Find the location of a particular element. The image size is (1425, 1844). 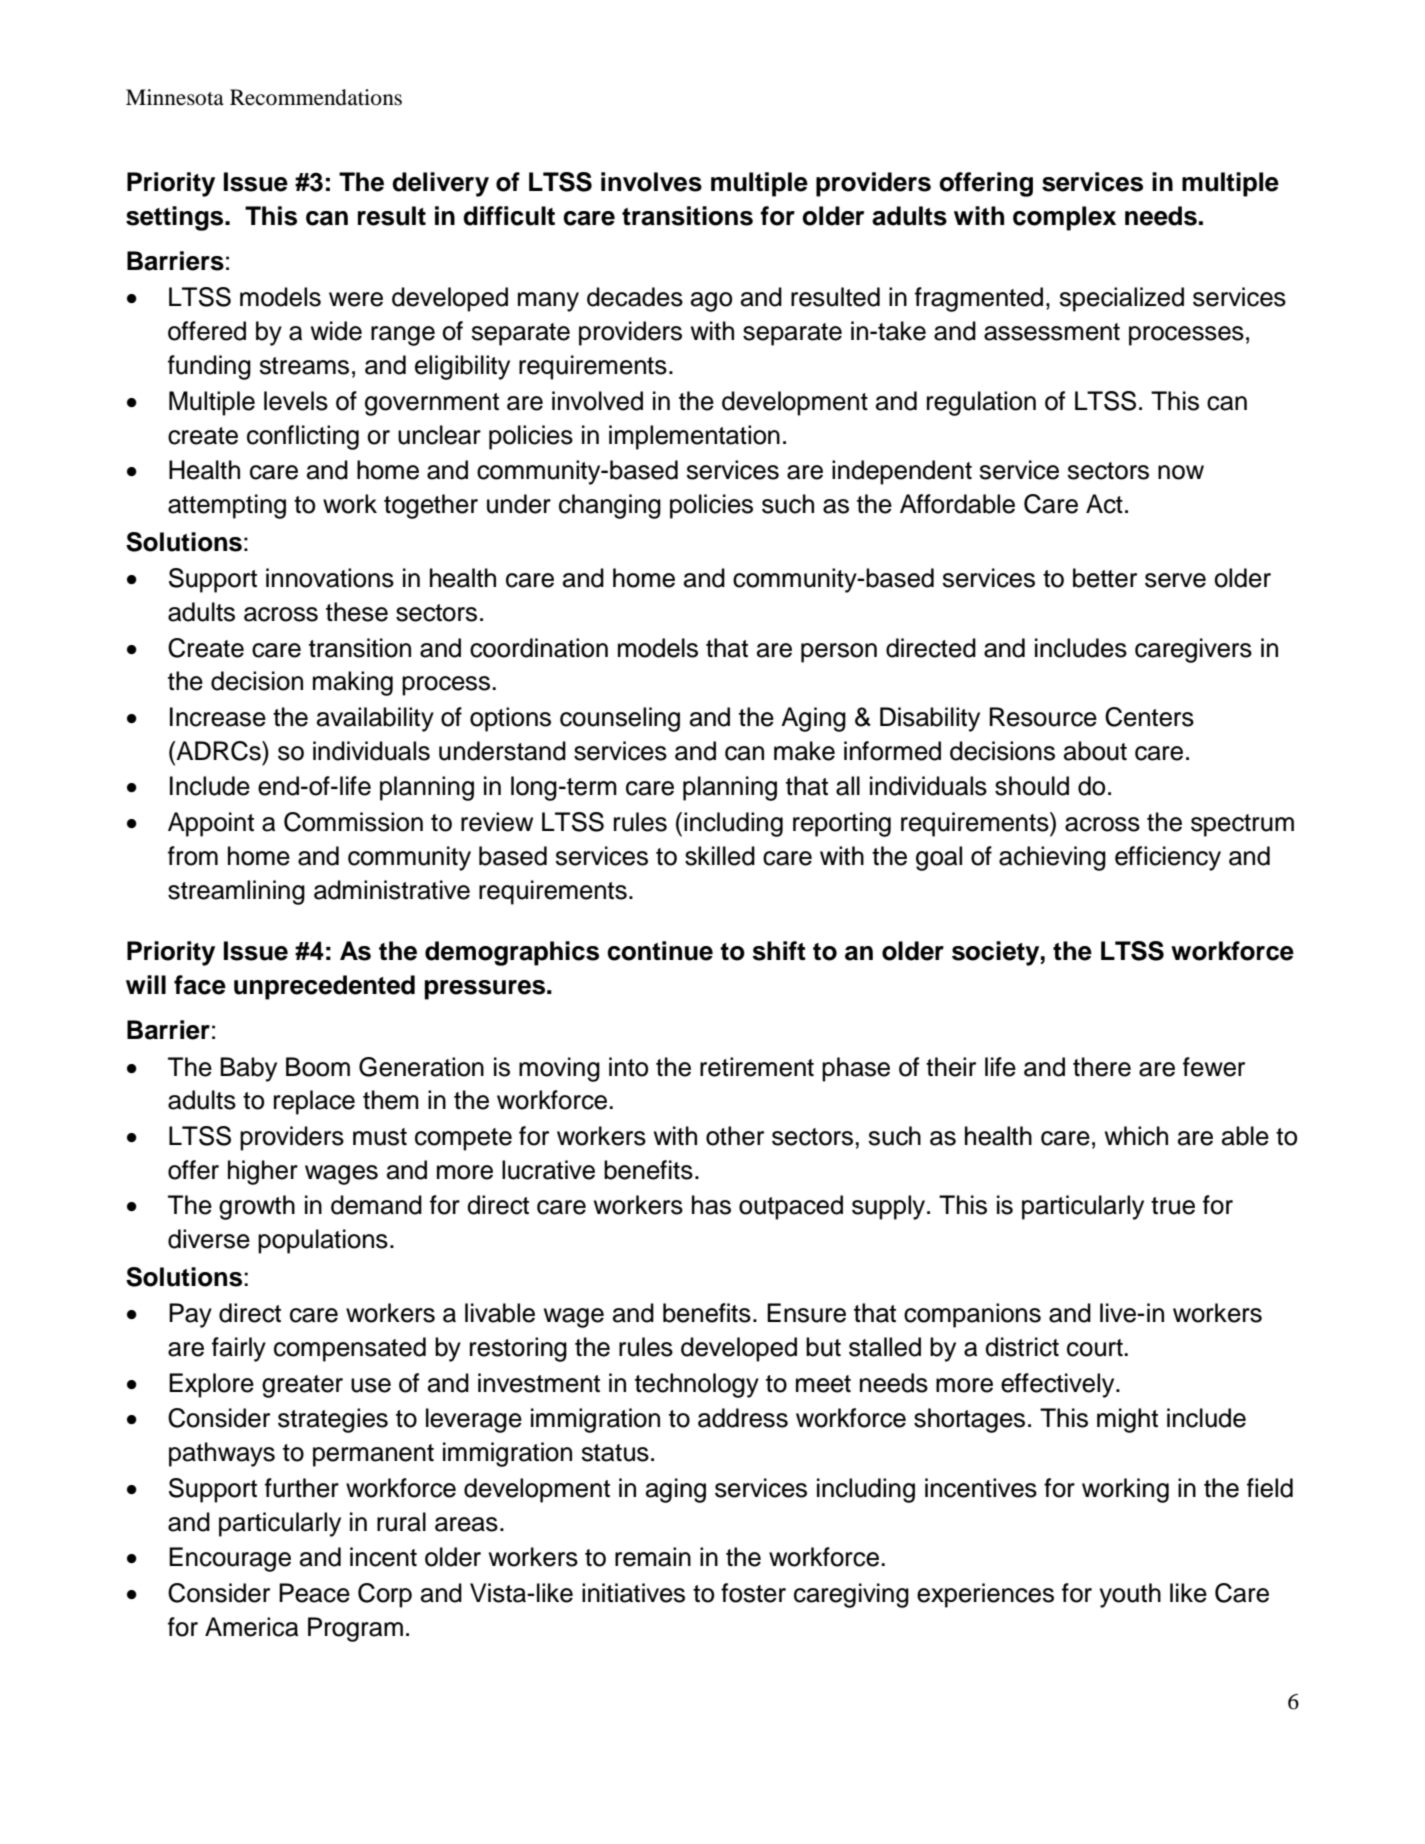

Increase is located at coordinates (218, 717).
